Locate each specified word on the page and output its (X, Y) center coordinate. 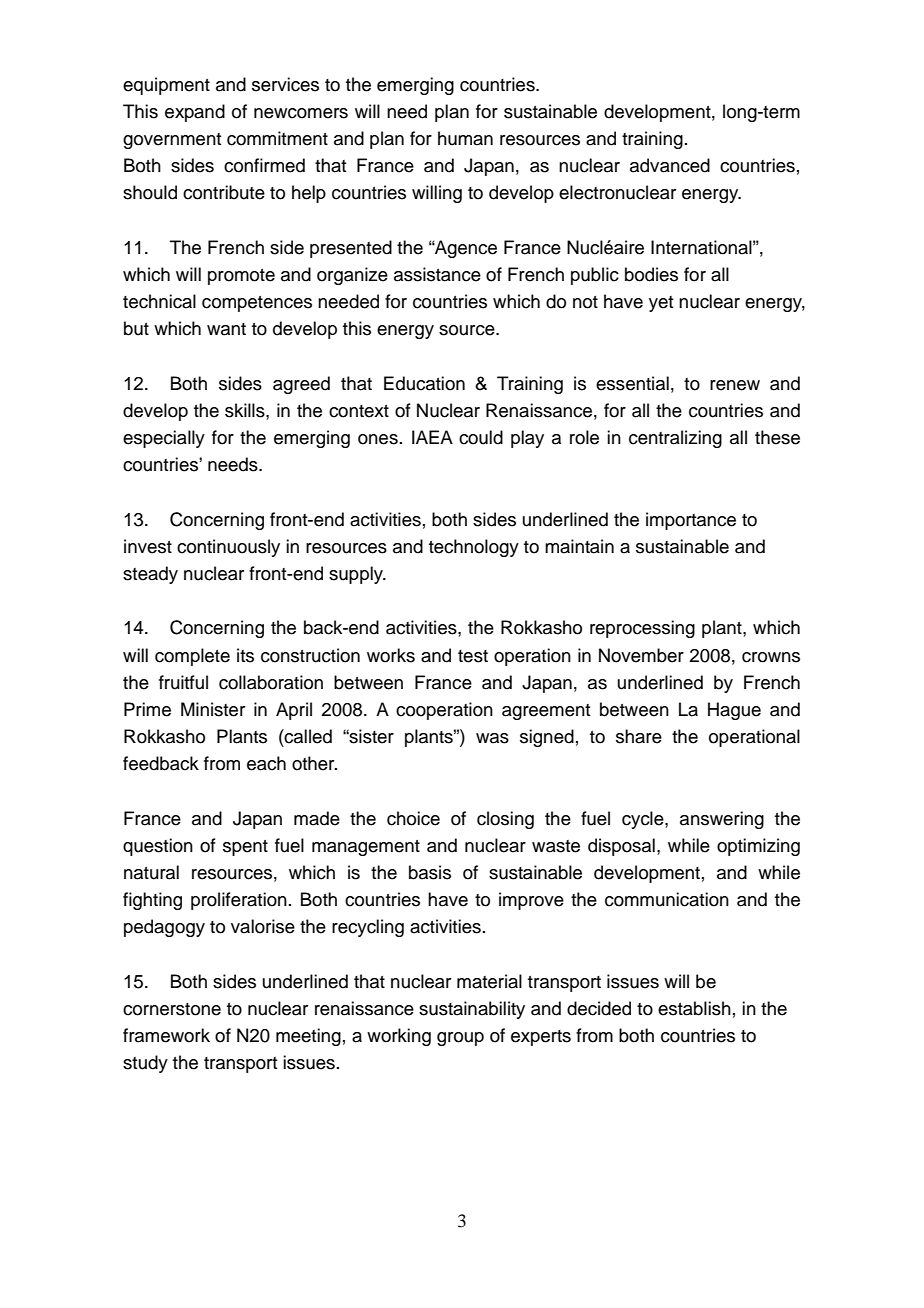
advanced (670, 165)
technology (474, 548)
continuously (228, 548)
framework (166, 1035)
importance (691, 521)
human (465, 138)
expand (195, 113)
